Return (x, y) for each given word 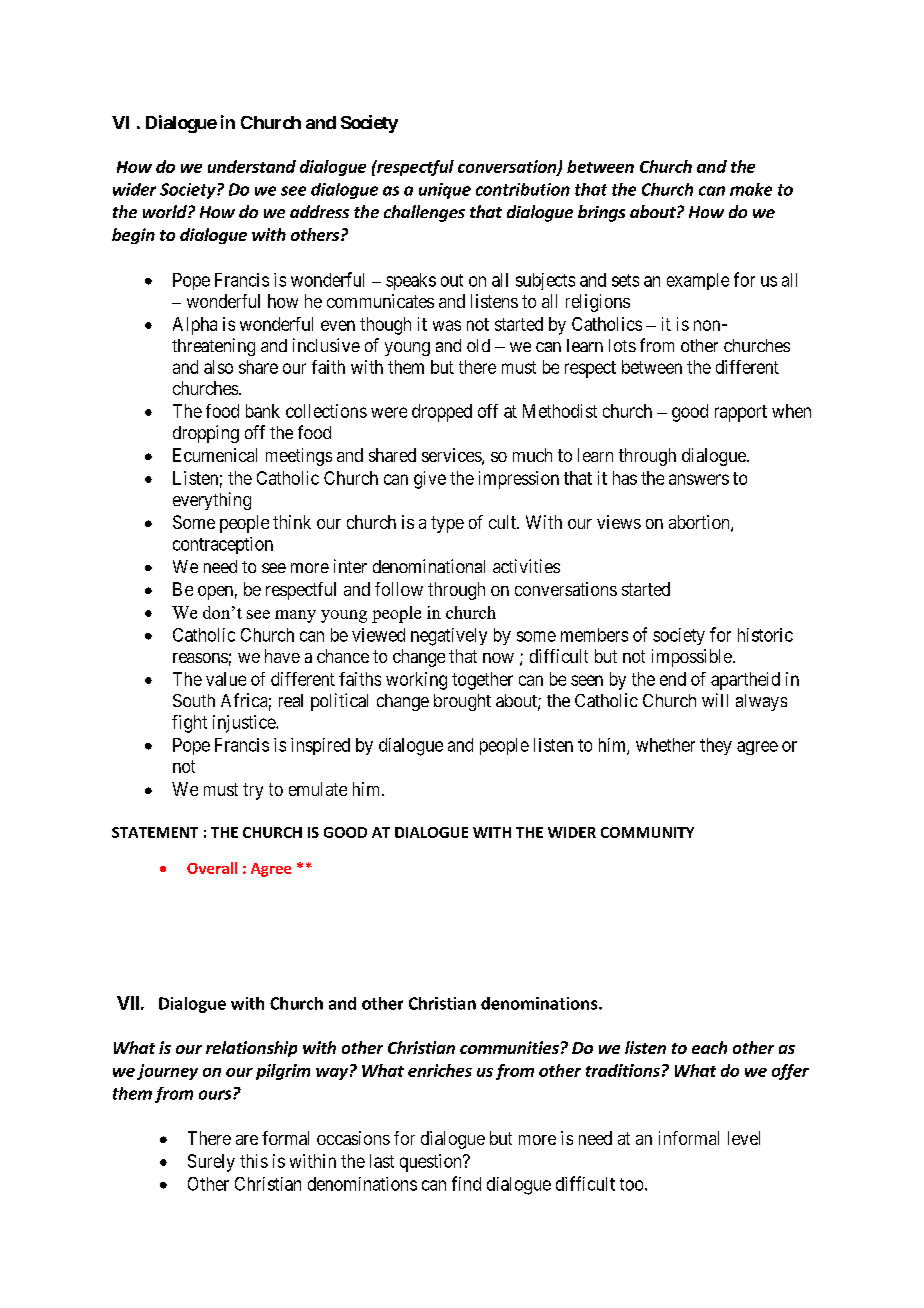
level (744, 1138)
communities (509, 1047)
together (482, 681)
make (751, 189)
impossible (692, 658)
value (226, 679)
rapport (741, 413)
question (432, 1163)
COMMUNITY (647, 832)
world (166, 211)
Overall (212, 868)
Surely (211, 1163)
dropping (206, 434)
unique (445, 191)
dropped (442, 413)
